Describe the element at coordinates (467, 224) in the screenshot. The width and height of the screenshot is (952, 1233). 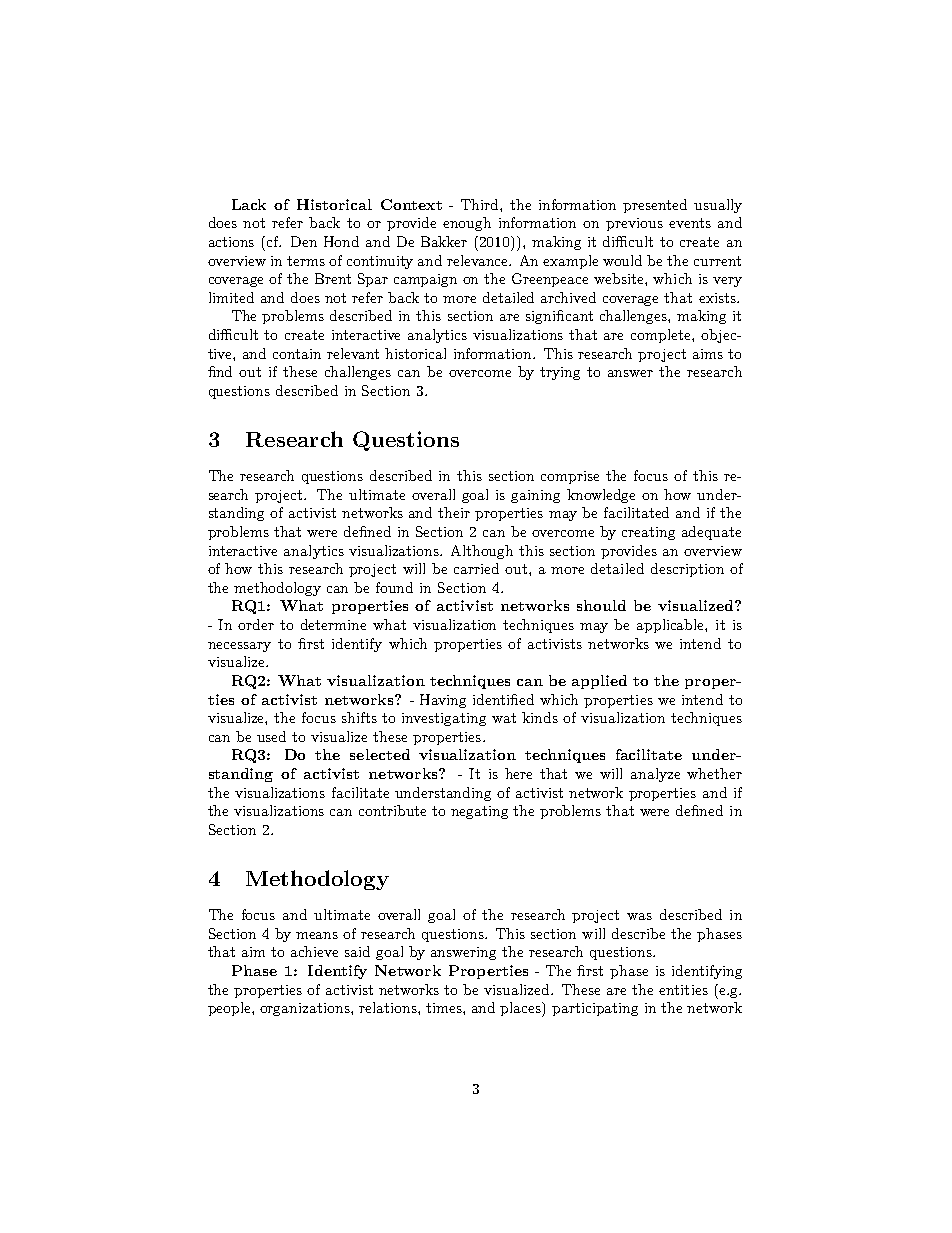
I see `enough` at that location.
